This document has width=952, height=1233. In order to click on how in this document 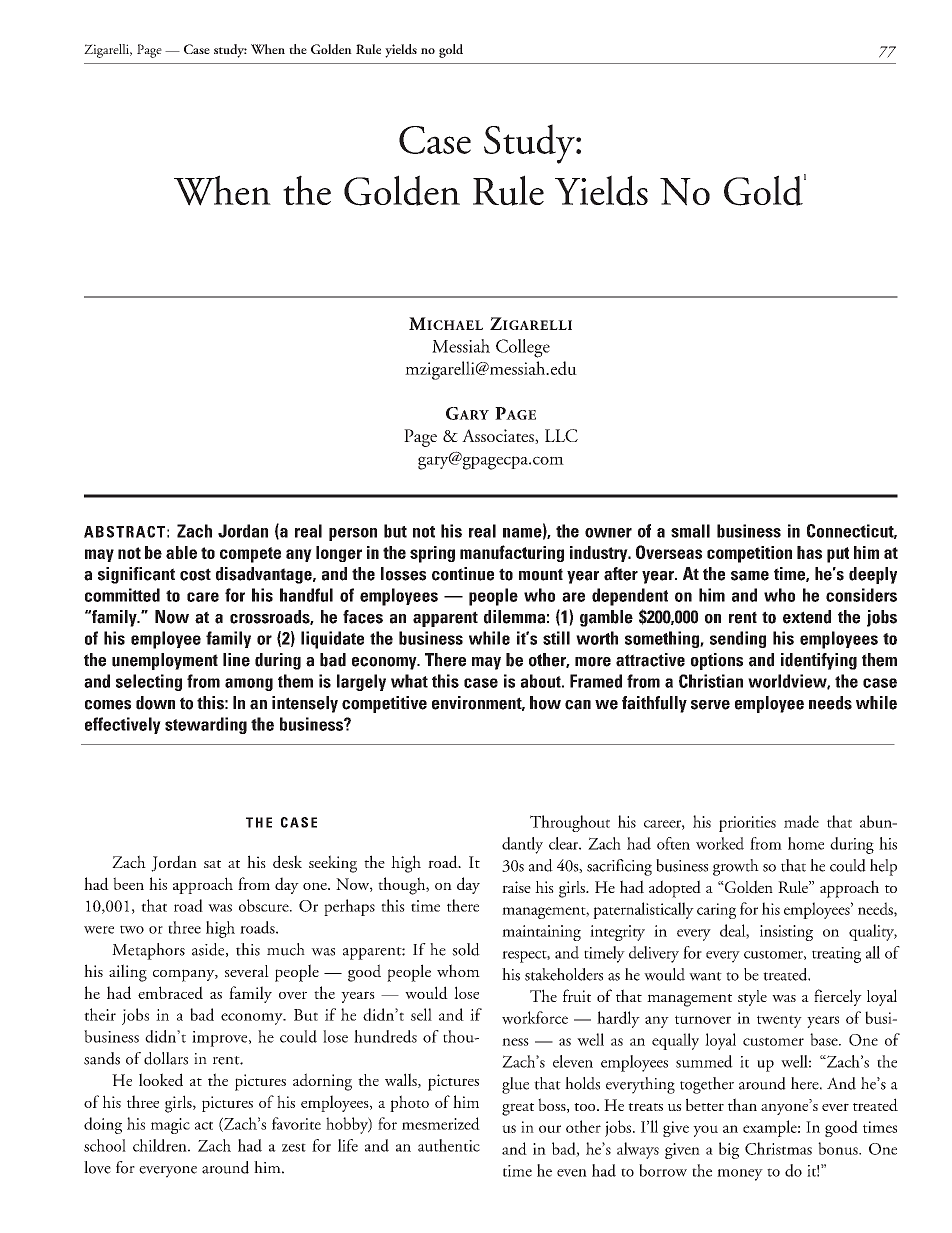, I will do `click(545, 703)`.
